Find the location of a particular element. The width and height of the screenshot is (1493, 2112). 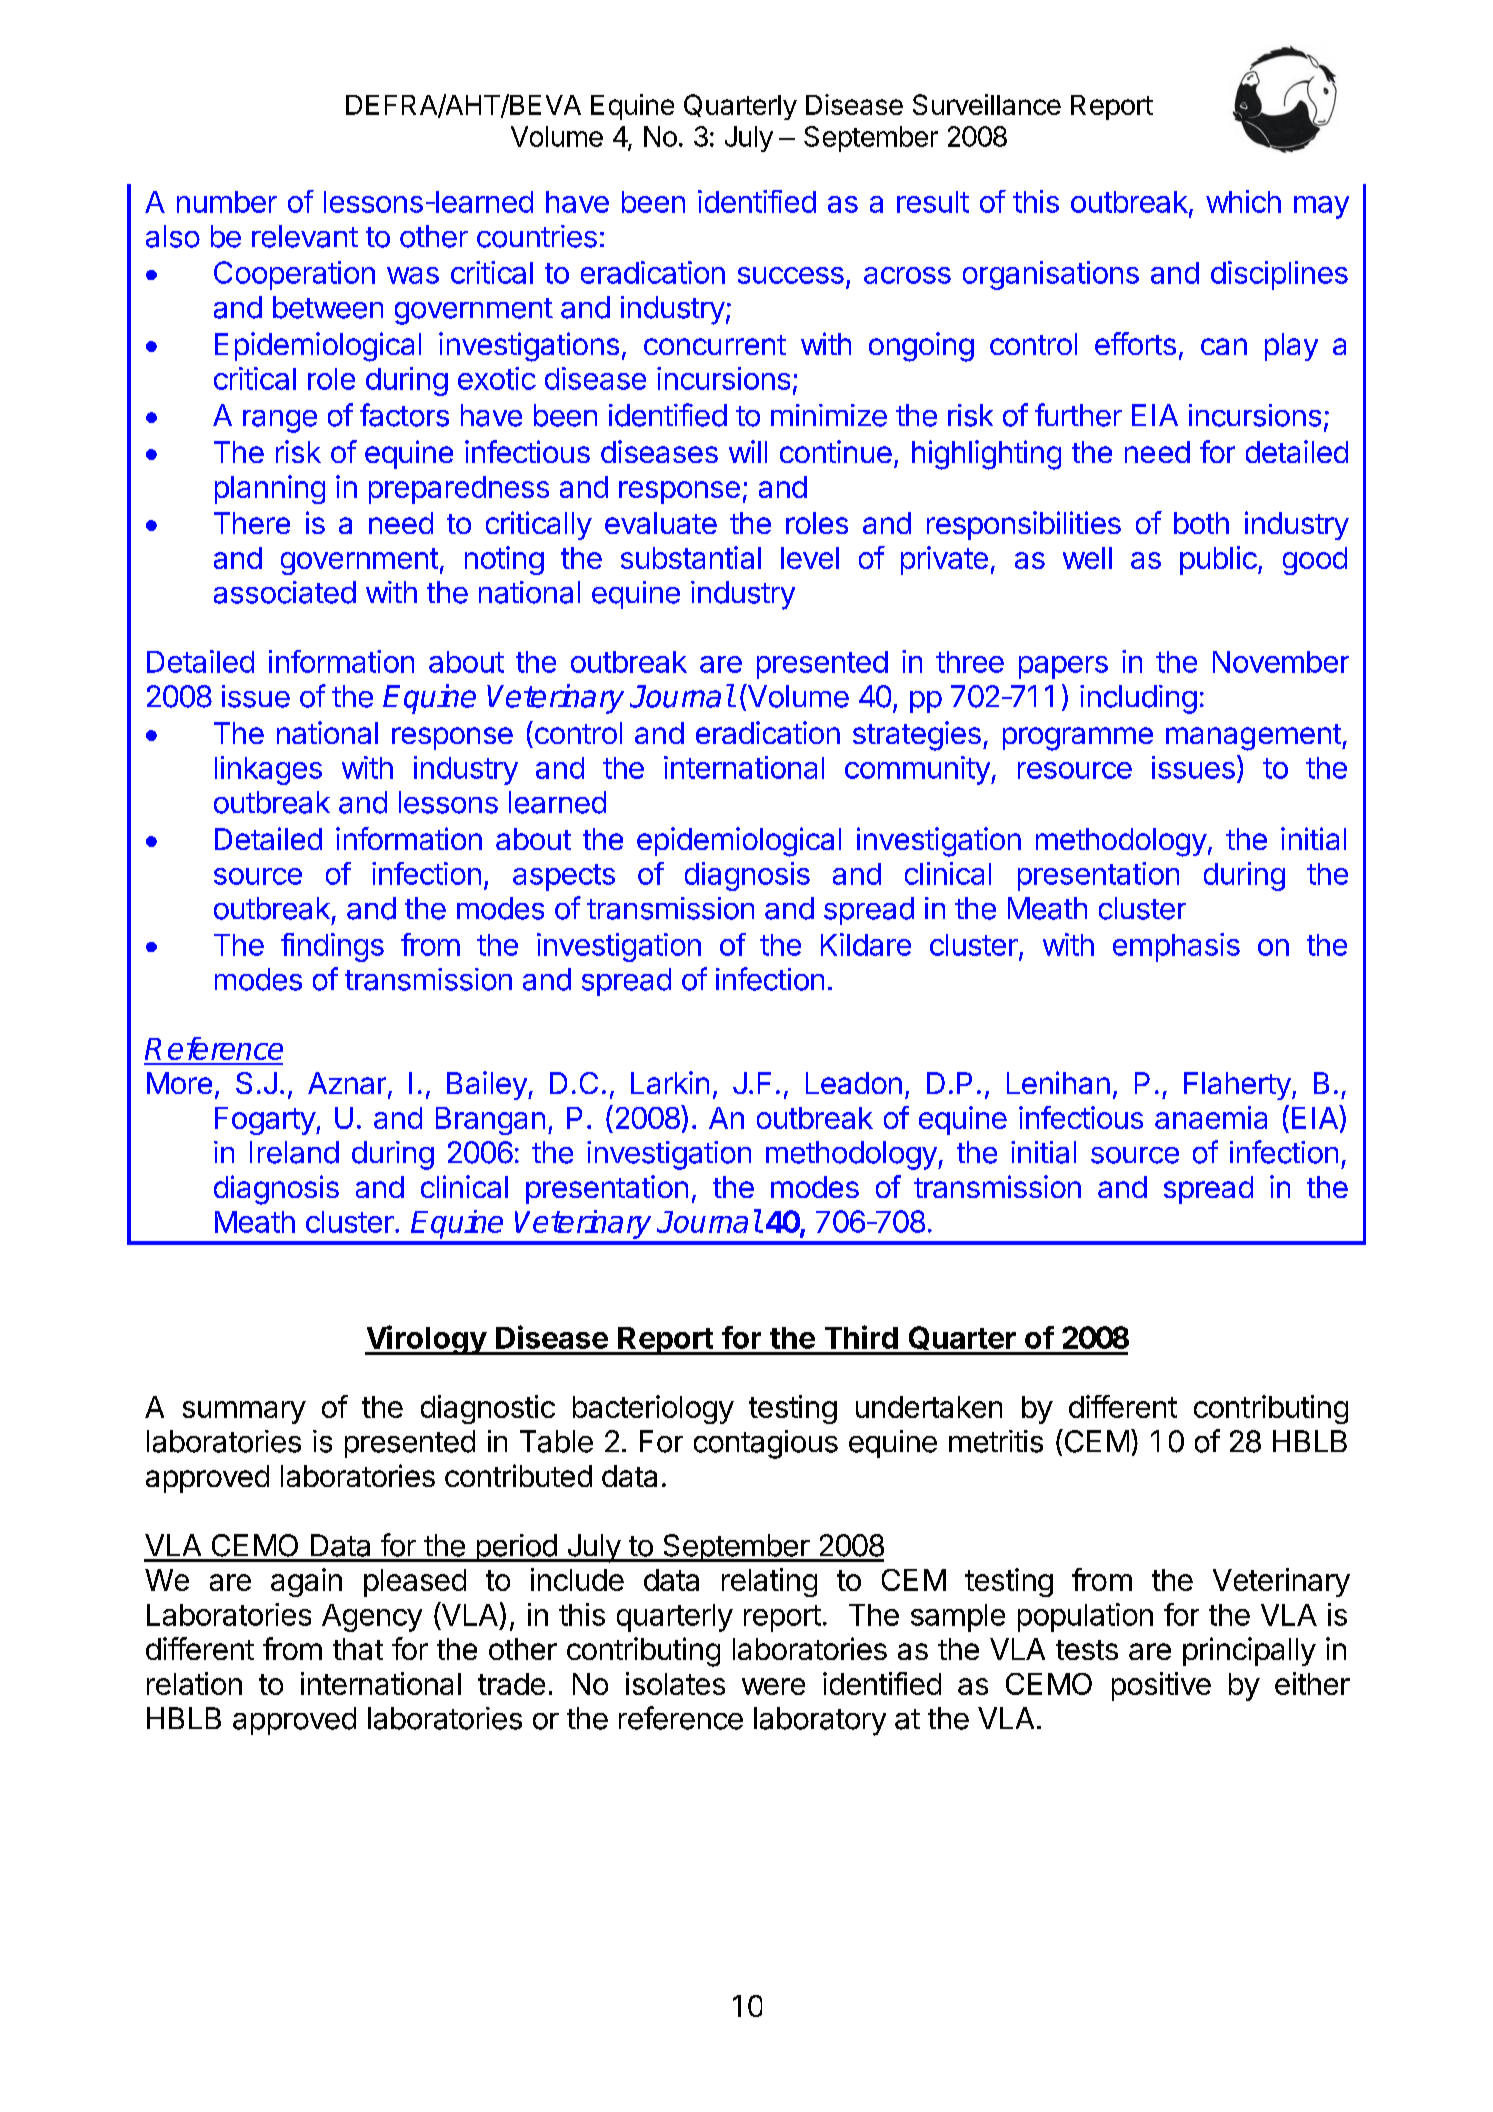

Virology is located at coordinates (426, 1340).
